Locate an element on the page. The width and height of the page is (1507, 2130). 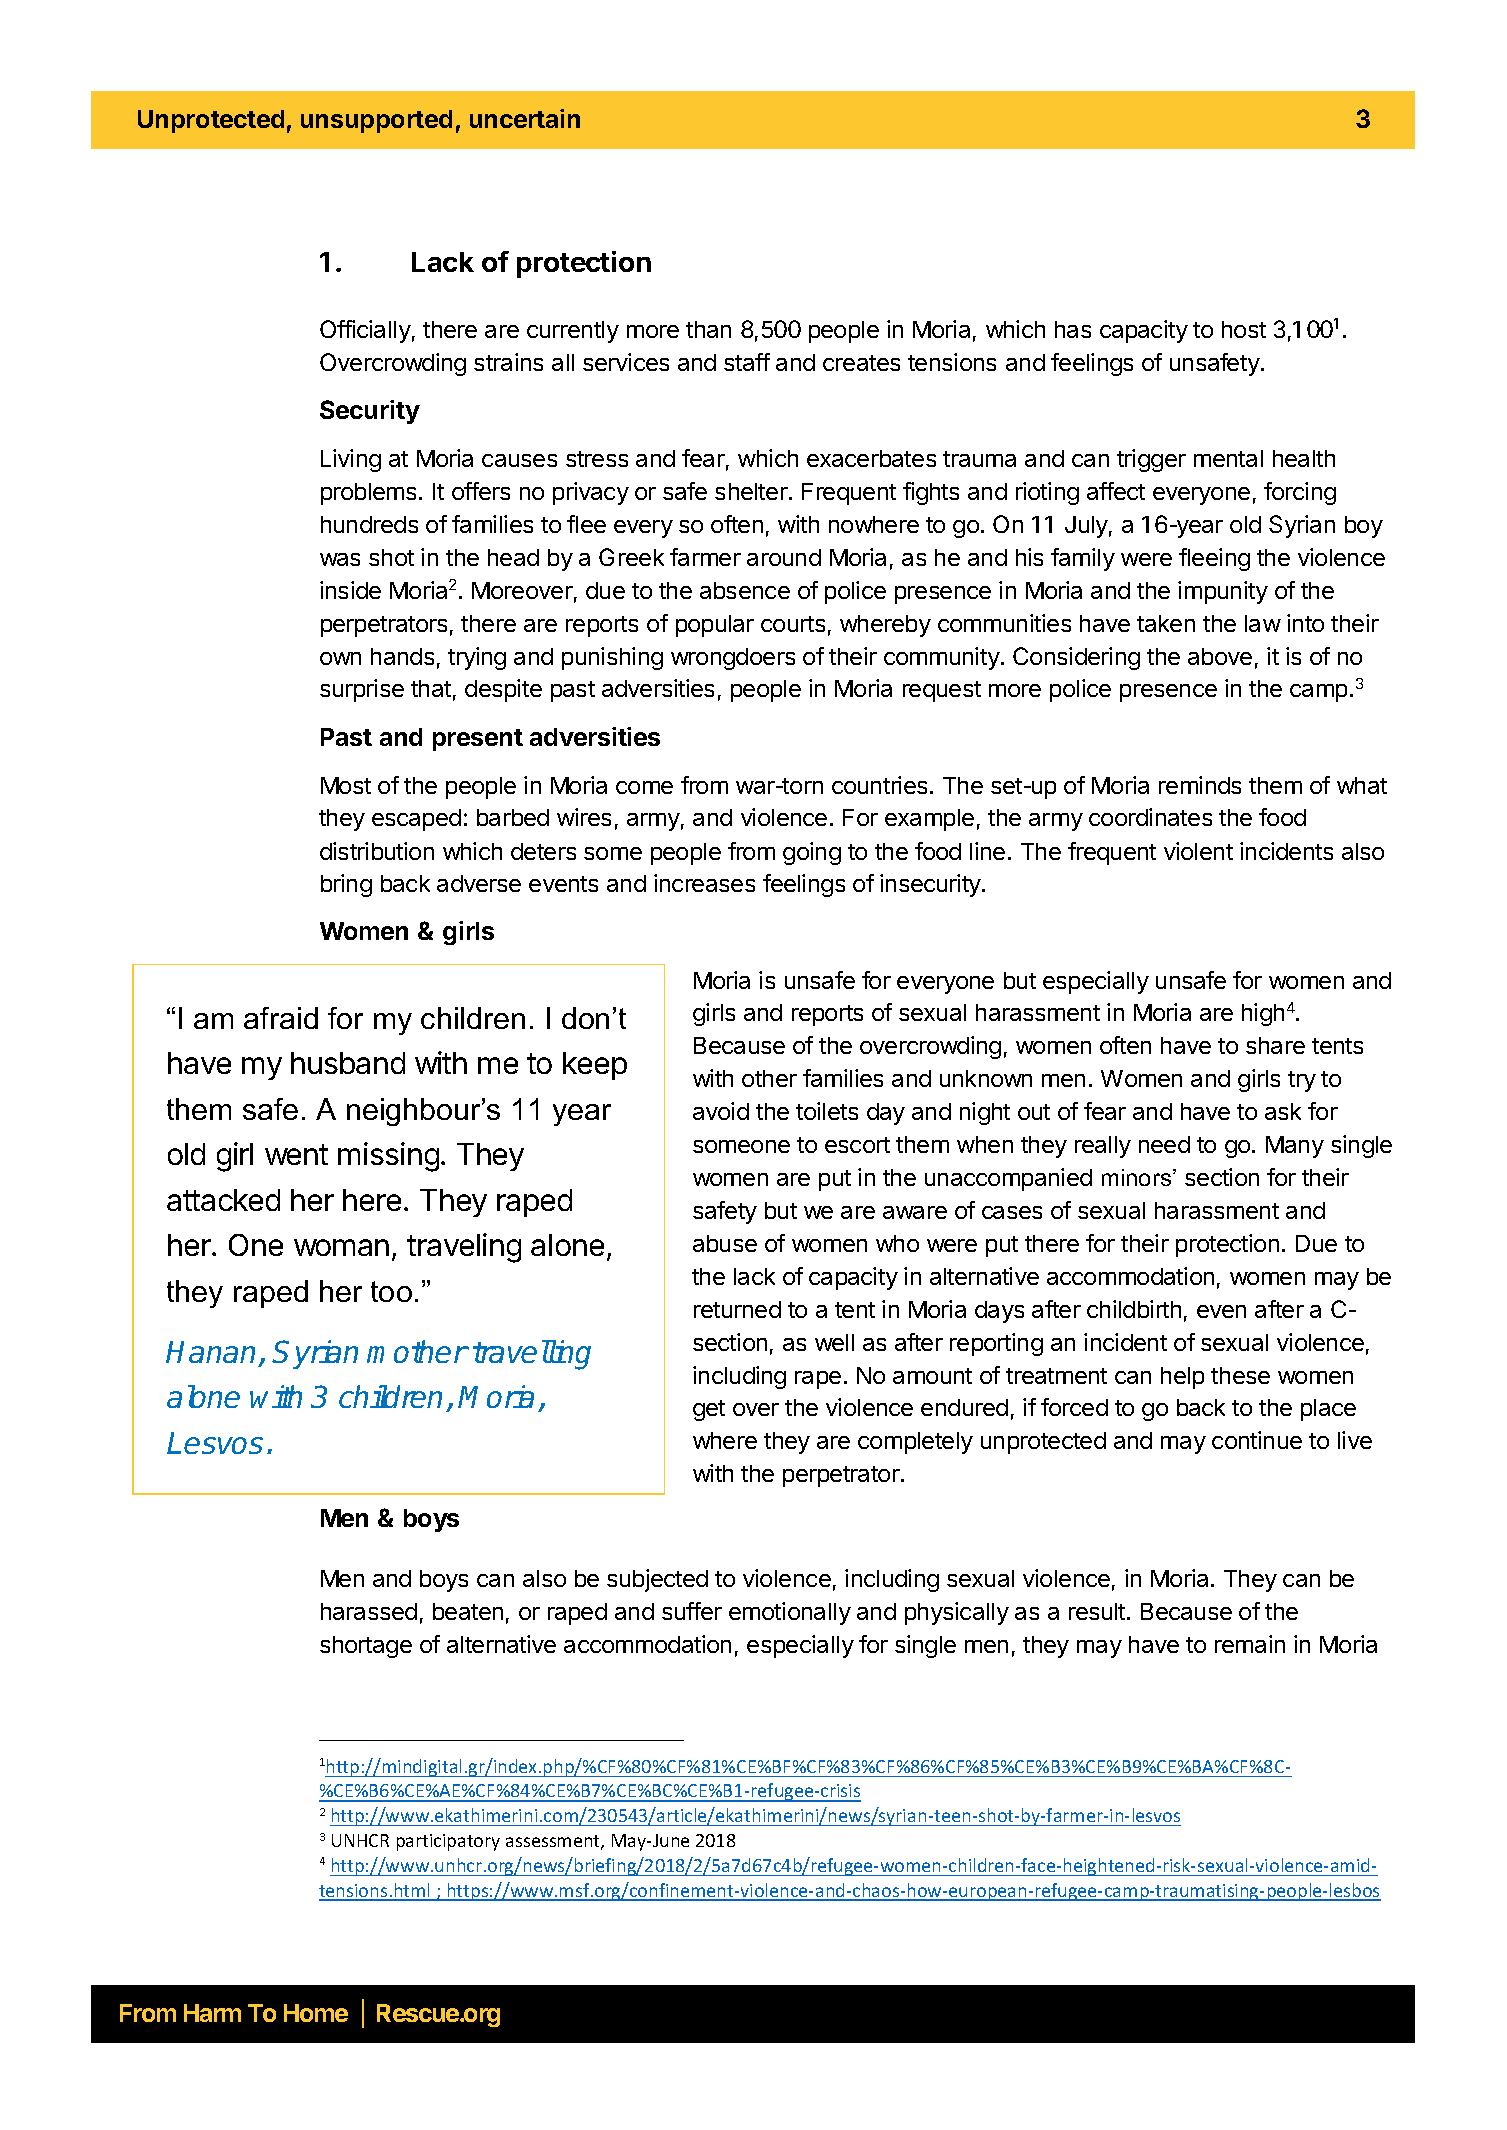
unsupported is located at coordinates (376, 121).
